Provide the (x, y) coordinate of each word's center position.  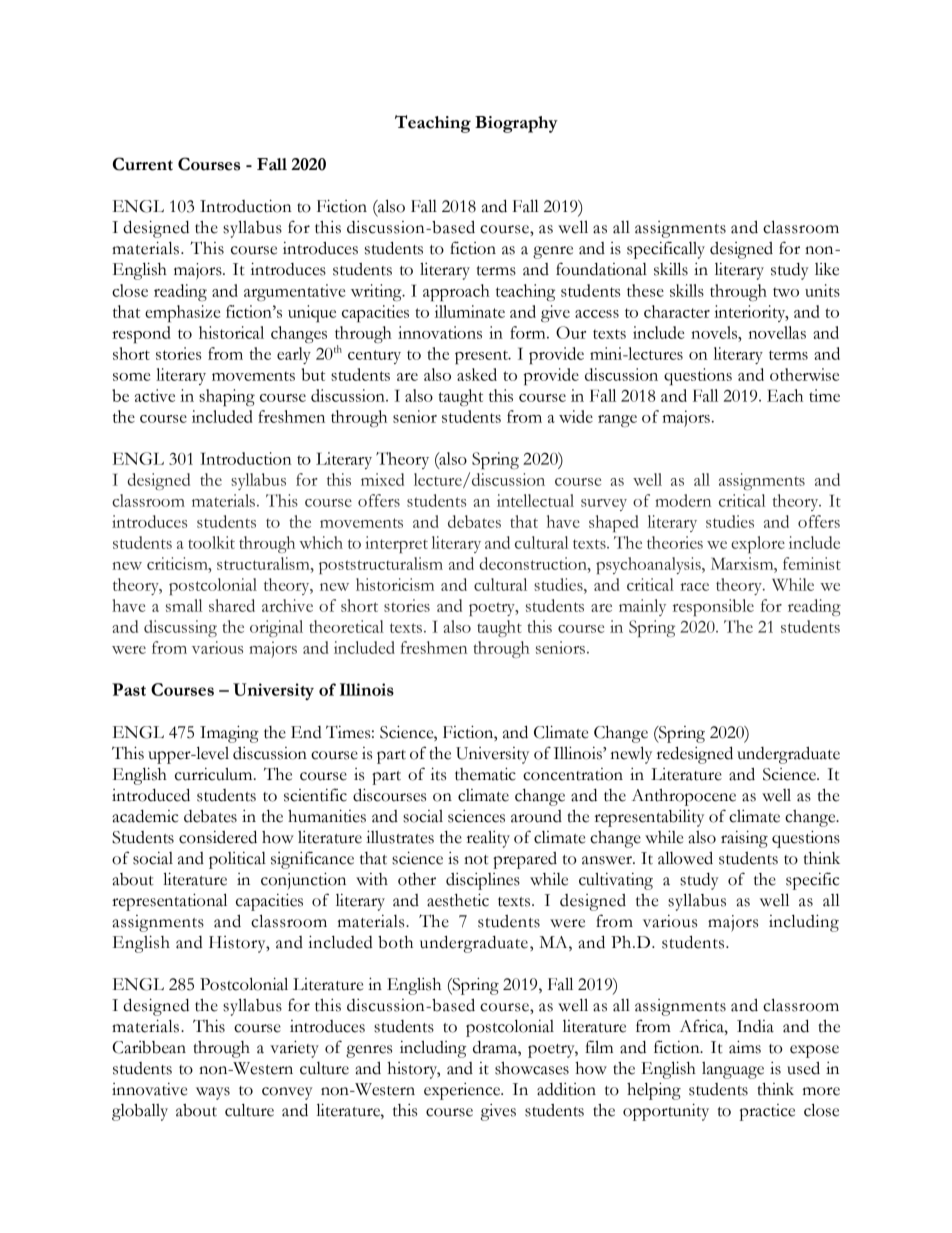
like (827, 269)
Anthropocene (684, 797)
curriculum (215, 774)
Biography (516, 124)
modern (683, 500)
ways (213, 1093)
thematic (485, 774)
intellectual (535, 500)
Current (143, 164)
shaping (227, 397)
